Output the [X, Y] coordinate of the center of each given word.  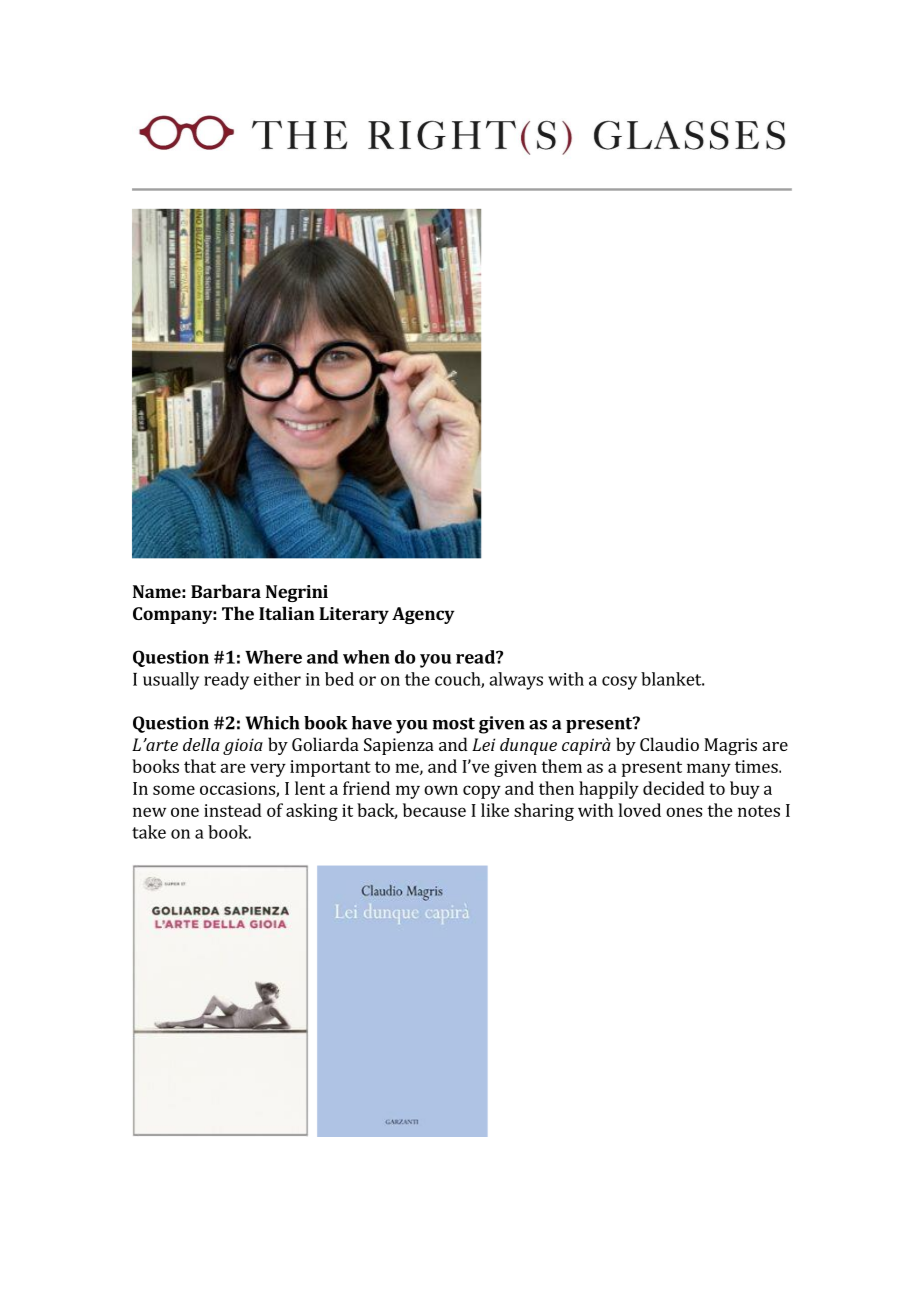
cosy [619, 683]
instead [233, 810]
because [434, 810]
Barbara [226, 591]
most [453, 723]
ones [684, 812]
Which [272, 723]
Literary [354, 615]
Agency [423, 615]
